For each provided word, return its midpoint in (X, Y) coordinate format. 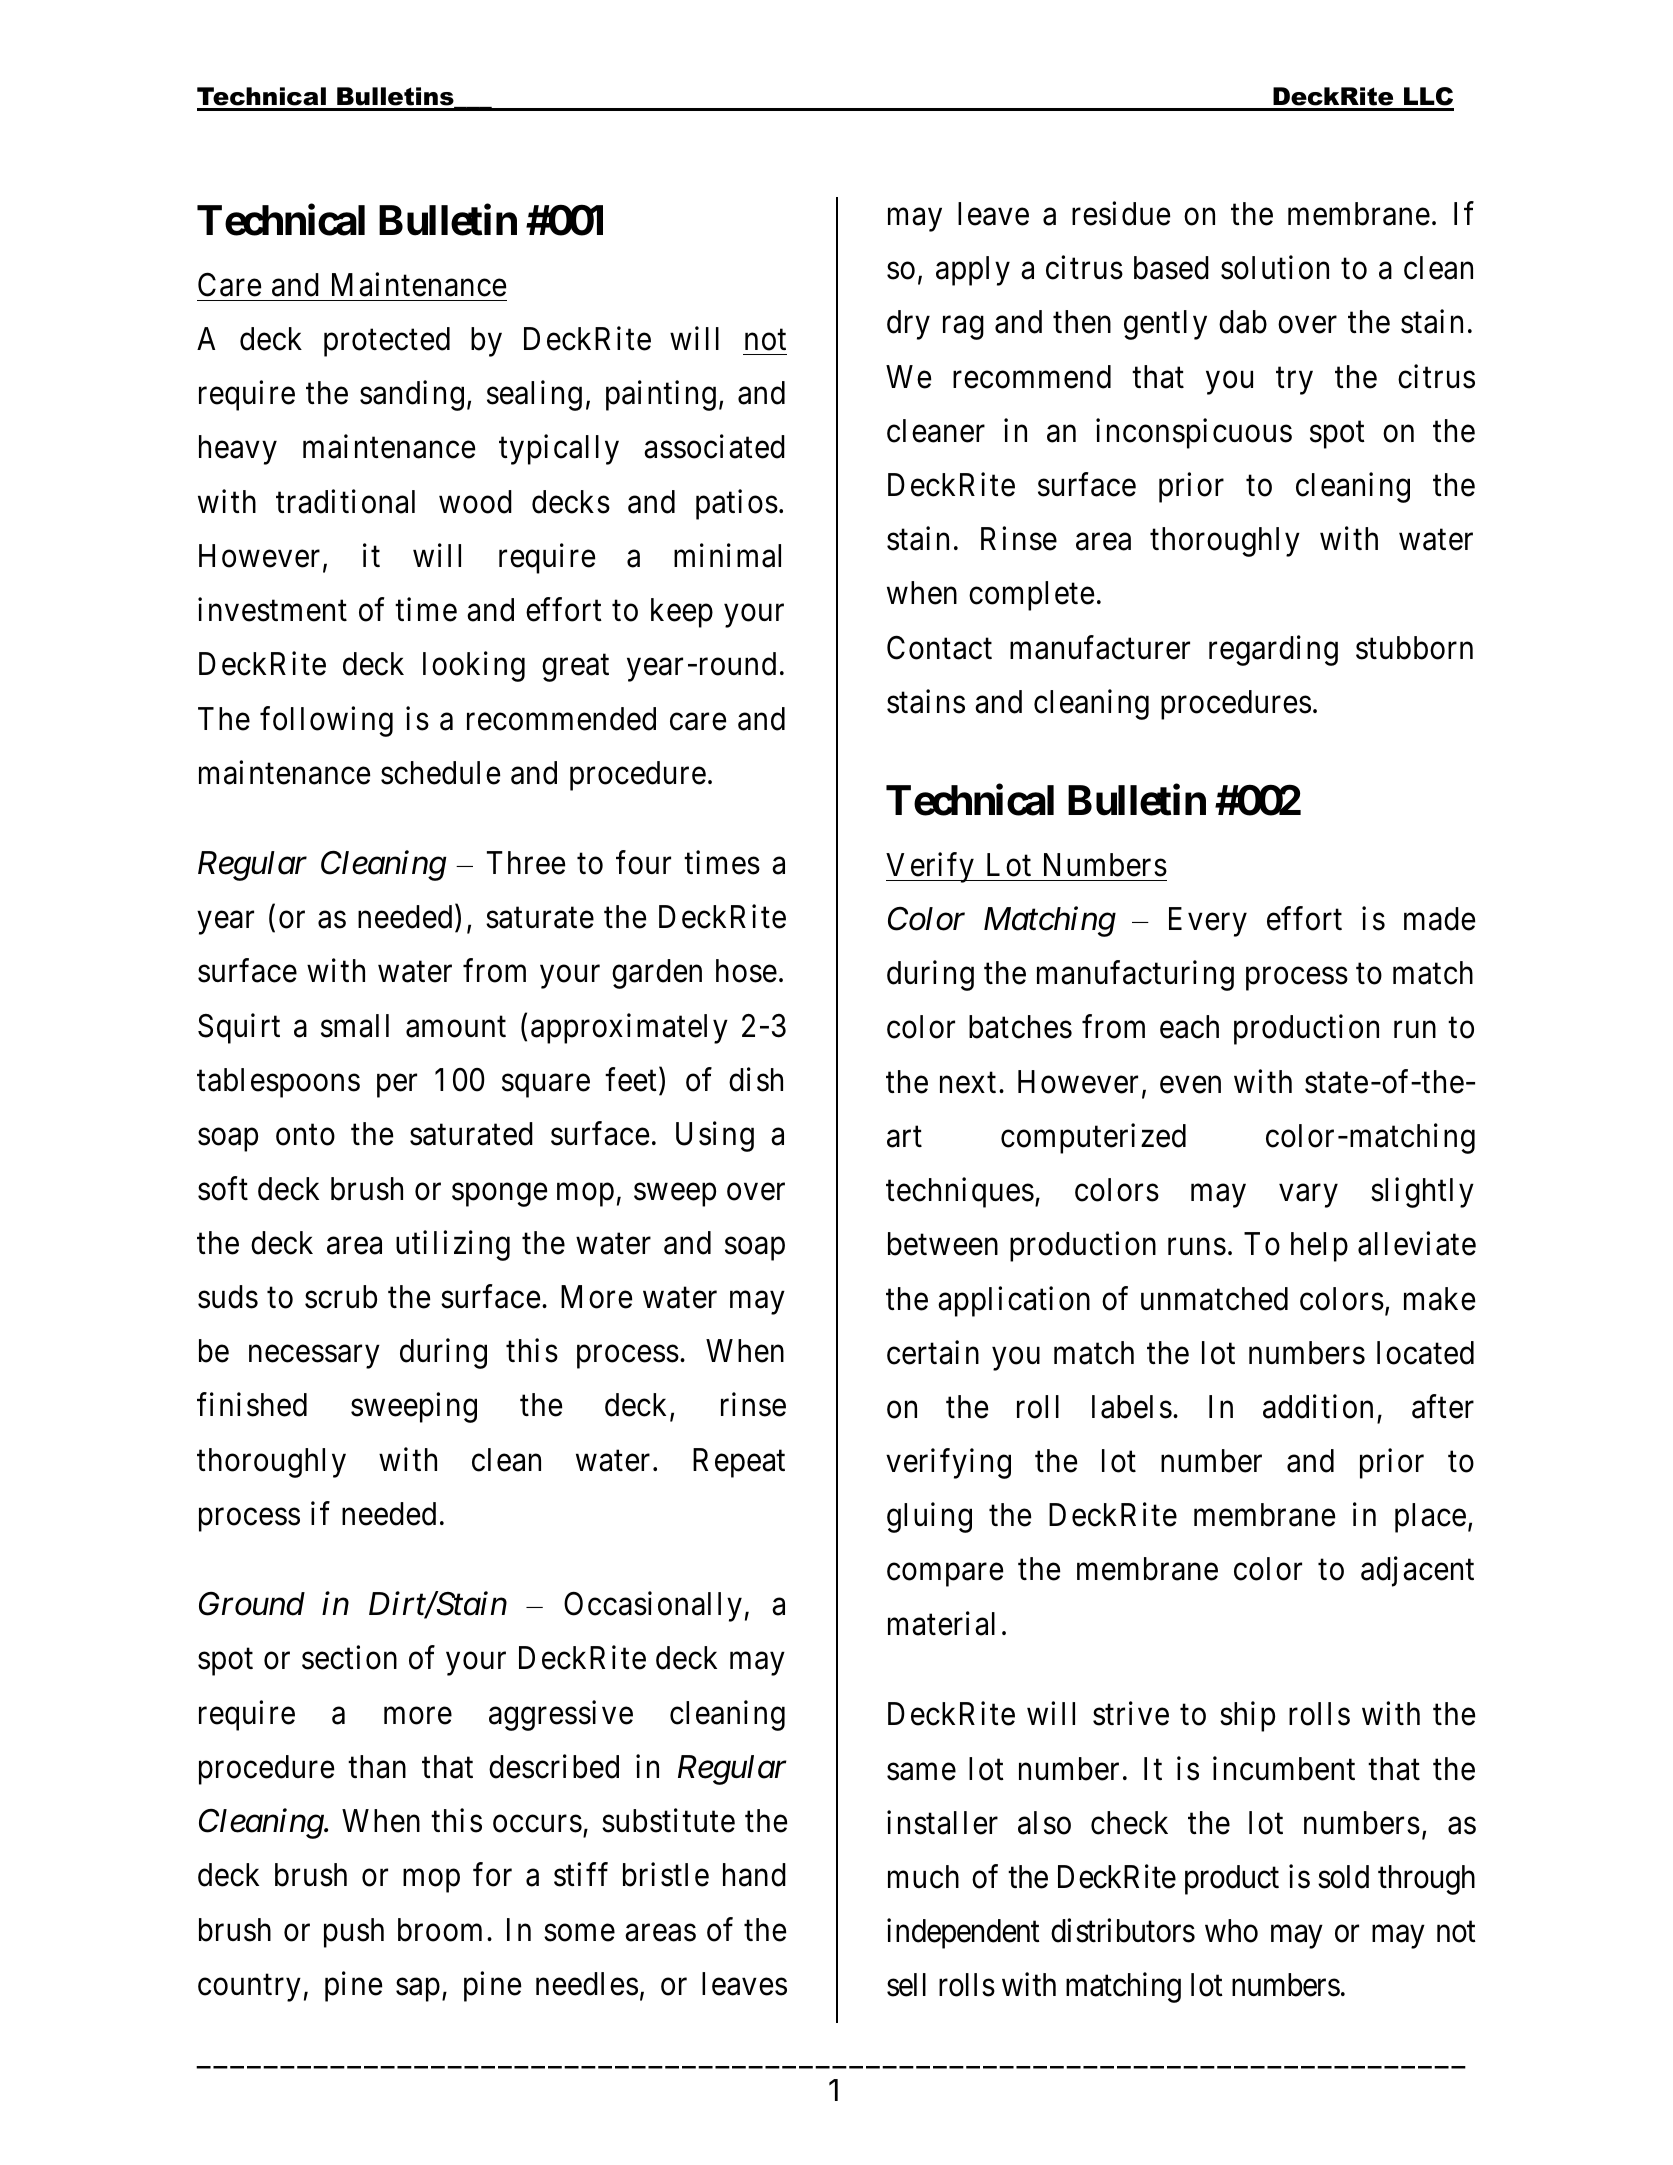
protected (387, 342)
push (354, 1933)
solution (1275, 268)
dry (908, 325)
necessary (314, 1357)
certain (933, 1352)
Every (1208, 922)
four (643, 863)
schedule (440, 773)
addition (1318, 1407)
